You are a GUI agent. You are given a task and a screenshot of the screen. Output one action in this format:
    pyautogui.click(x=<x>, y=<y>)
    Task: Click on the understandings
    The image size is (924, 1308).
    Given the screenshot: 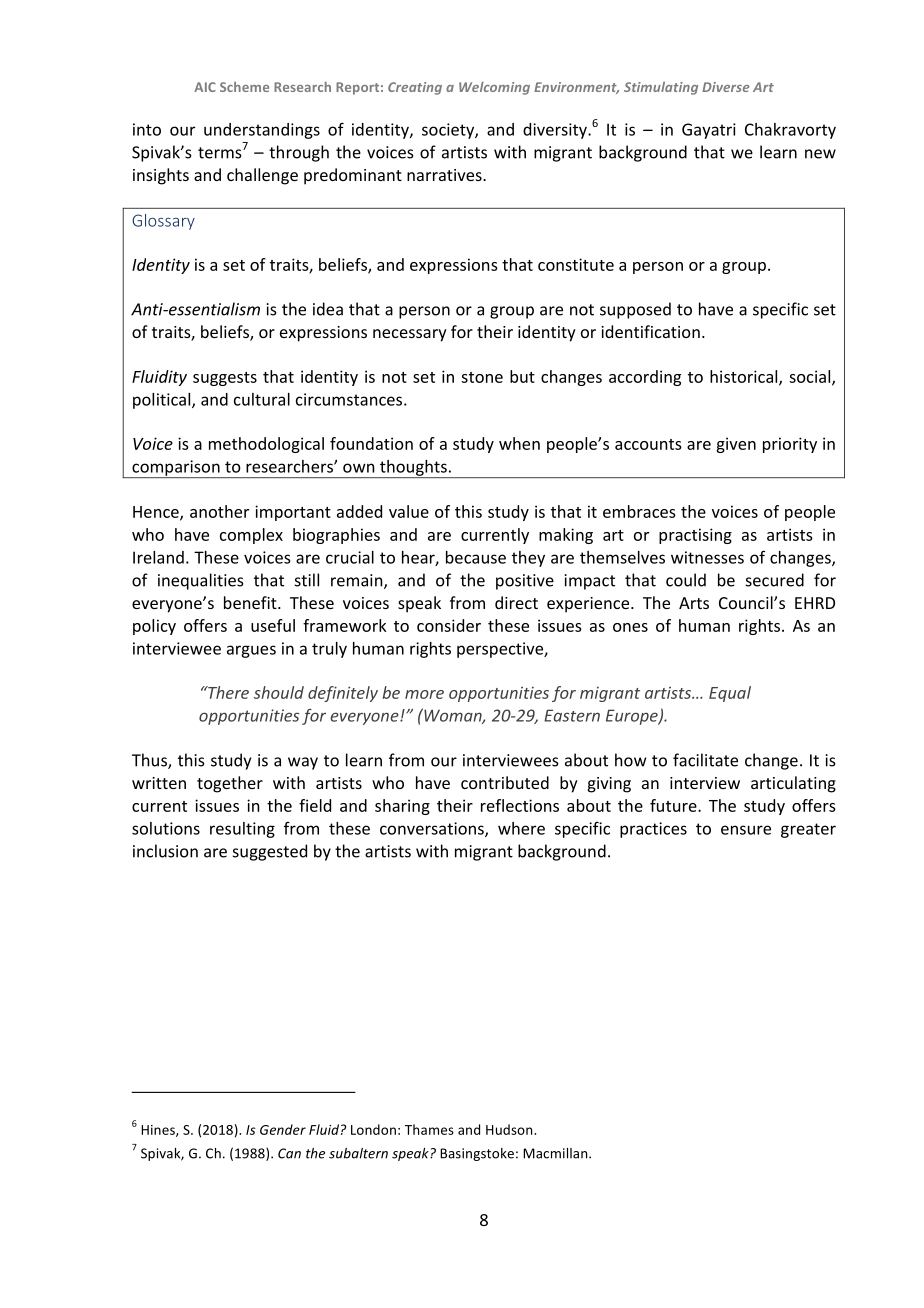 What is the action you would take?
    pyautogui.click(x=262, y=131)
